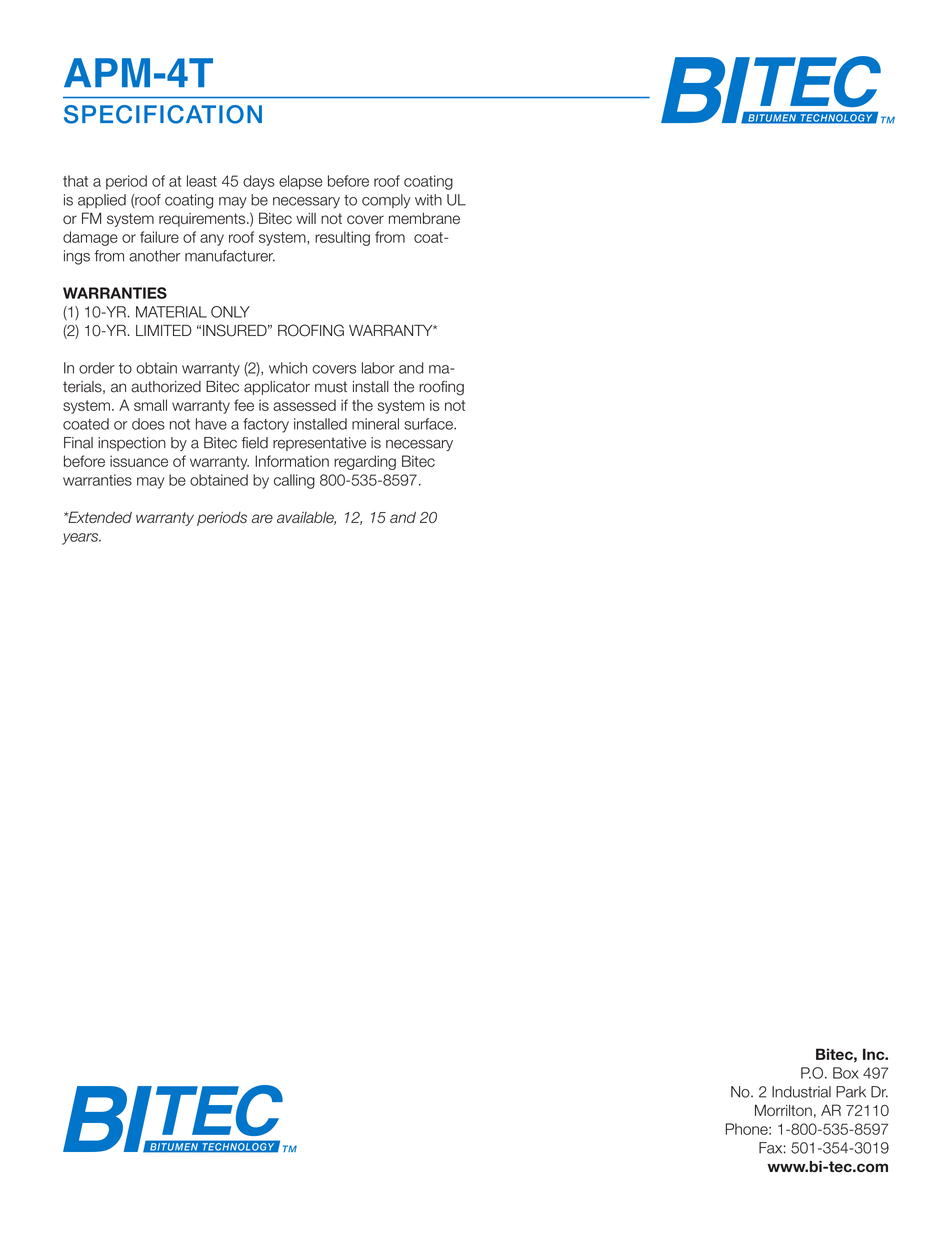  Describe the element at coordinates (81, 539) in the screenshot. I see `years` at that location.
